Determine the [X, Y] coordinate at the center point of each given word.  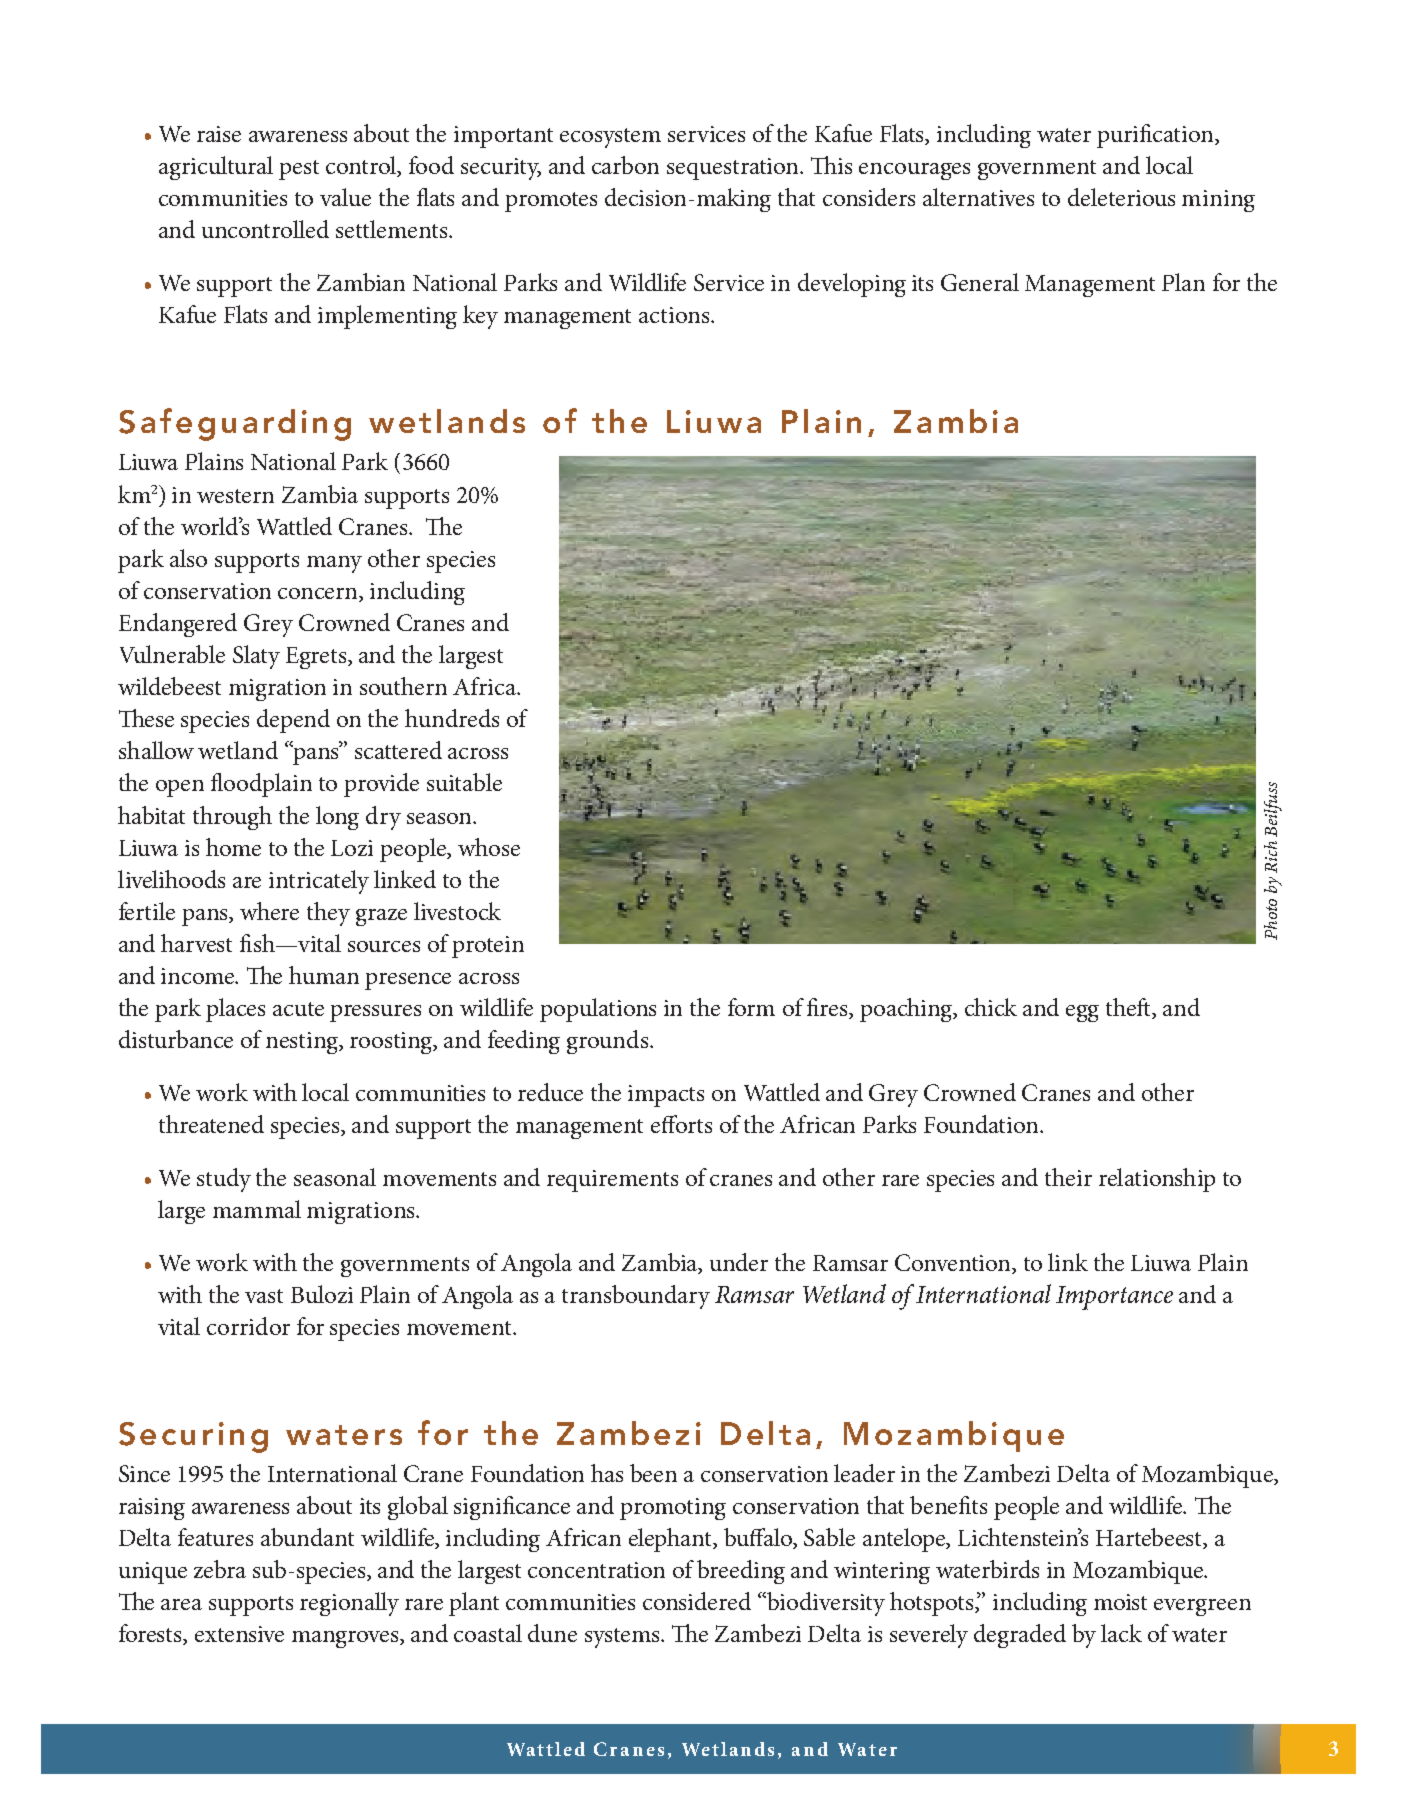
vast [264, 1296]
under [739, 1262]
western [235, 496]
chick [991, 1007]
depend [293, 721]
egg [1082, 1013]
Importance [1114, 1298]
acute [298, 1009]
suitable [464, 782]
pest [299, 170]
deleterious [1121, 197]
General [980, 282]
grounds [609, 1042]
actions [675, 315]
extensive [239, 1634]
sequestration [734, 169]
